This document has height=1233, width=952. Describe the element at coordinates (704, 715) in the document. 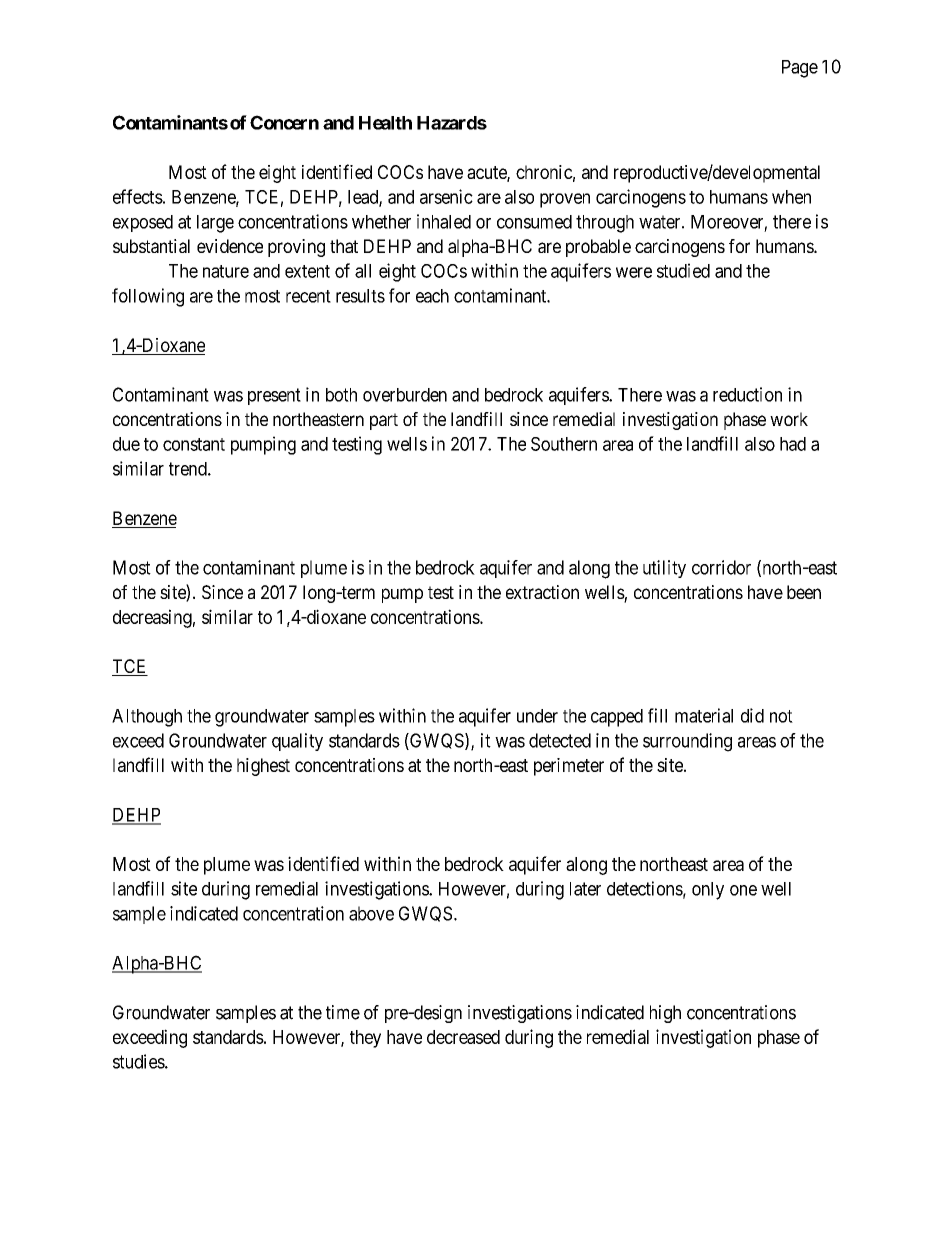

I see `material` at that location.
